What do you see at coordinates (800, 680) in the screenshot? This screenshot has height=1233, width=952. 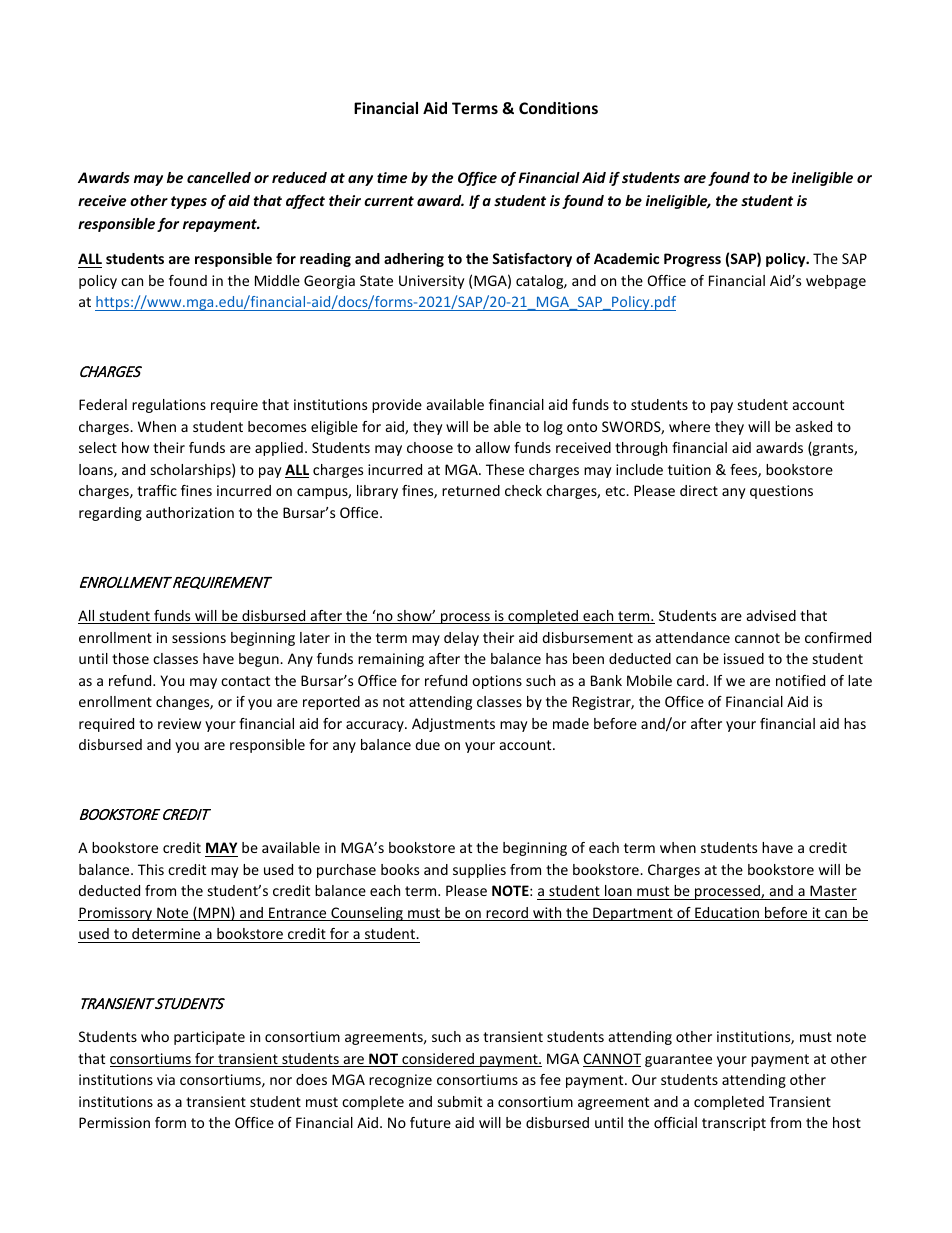 I see `notified` at bounding box center [800, 680].
